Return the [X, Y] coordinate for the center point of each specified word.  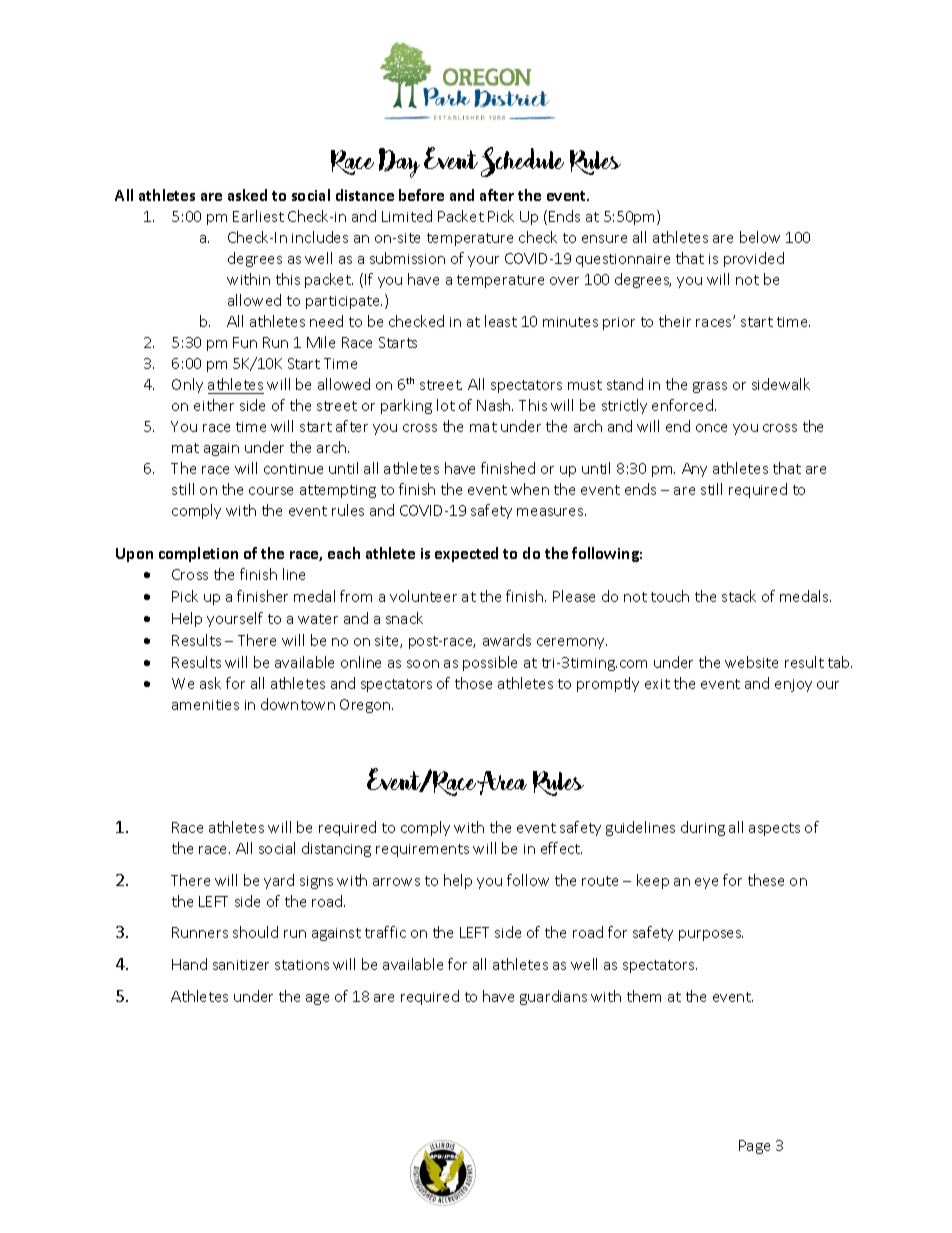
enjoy [793, 685]
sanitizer [241, 965]
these [766, 880]
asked [247, 195]
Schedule [522, 162]
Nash [495, 405]
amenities [205, 705]
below [760, 237]
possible [490, 663]
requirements [422, 850]
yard [279, 881]
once [711, 428]
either [214, 405]
